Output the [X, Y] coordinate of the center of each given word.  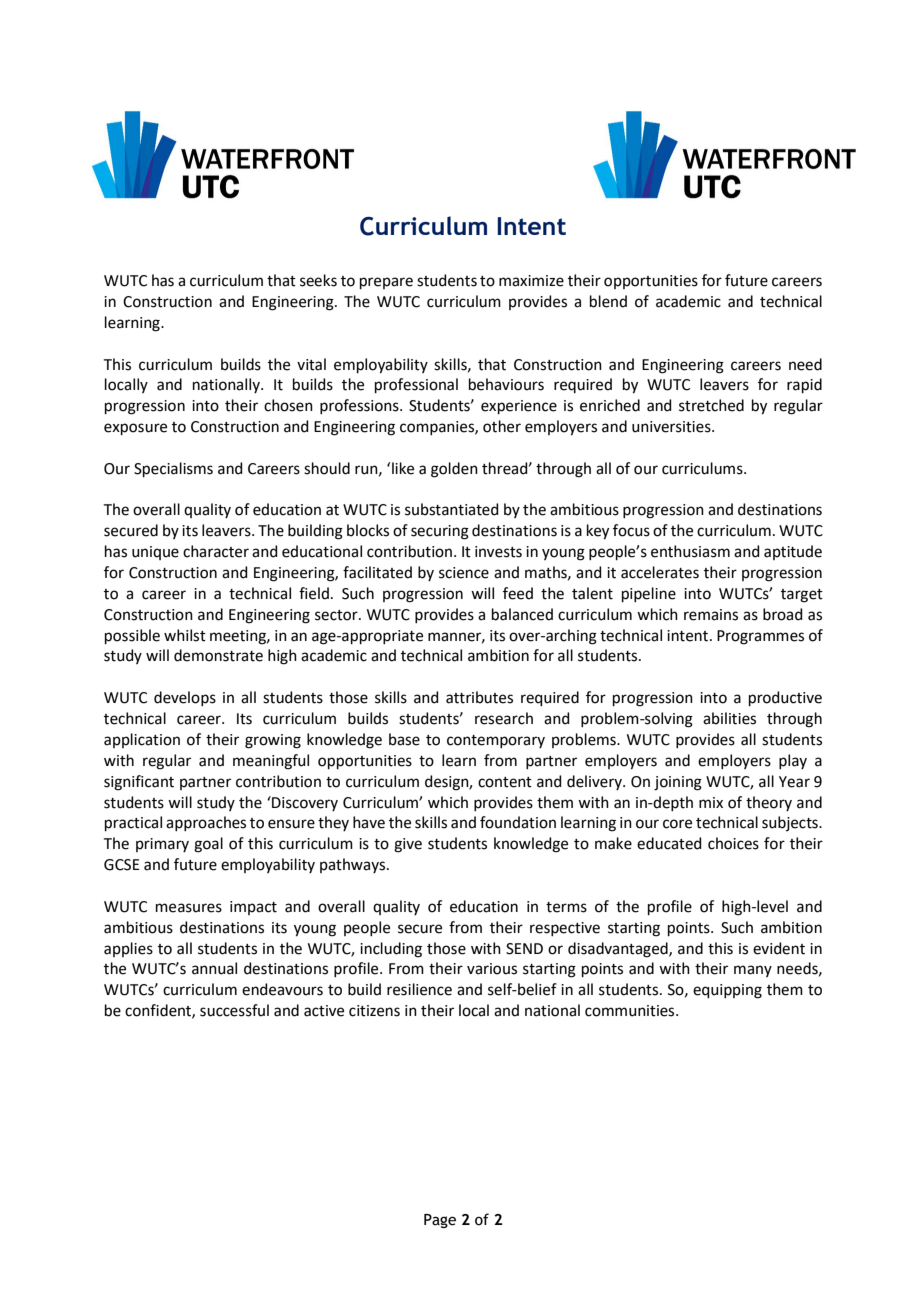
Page [440, 1221]
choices [733, 843]
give [408, 845]
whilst [185, 635]
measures [189, 908]
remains [711, 615]
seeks [318, 280]
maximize [531, 281]
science [464, 573]
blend [608, 301]
